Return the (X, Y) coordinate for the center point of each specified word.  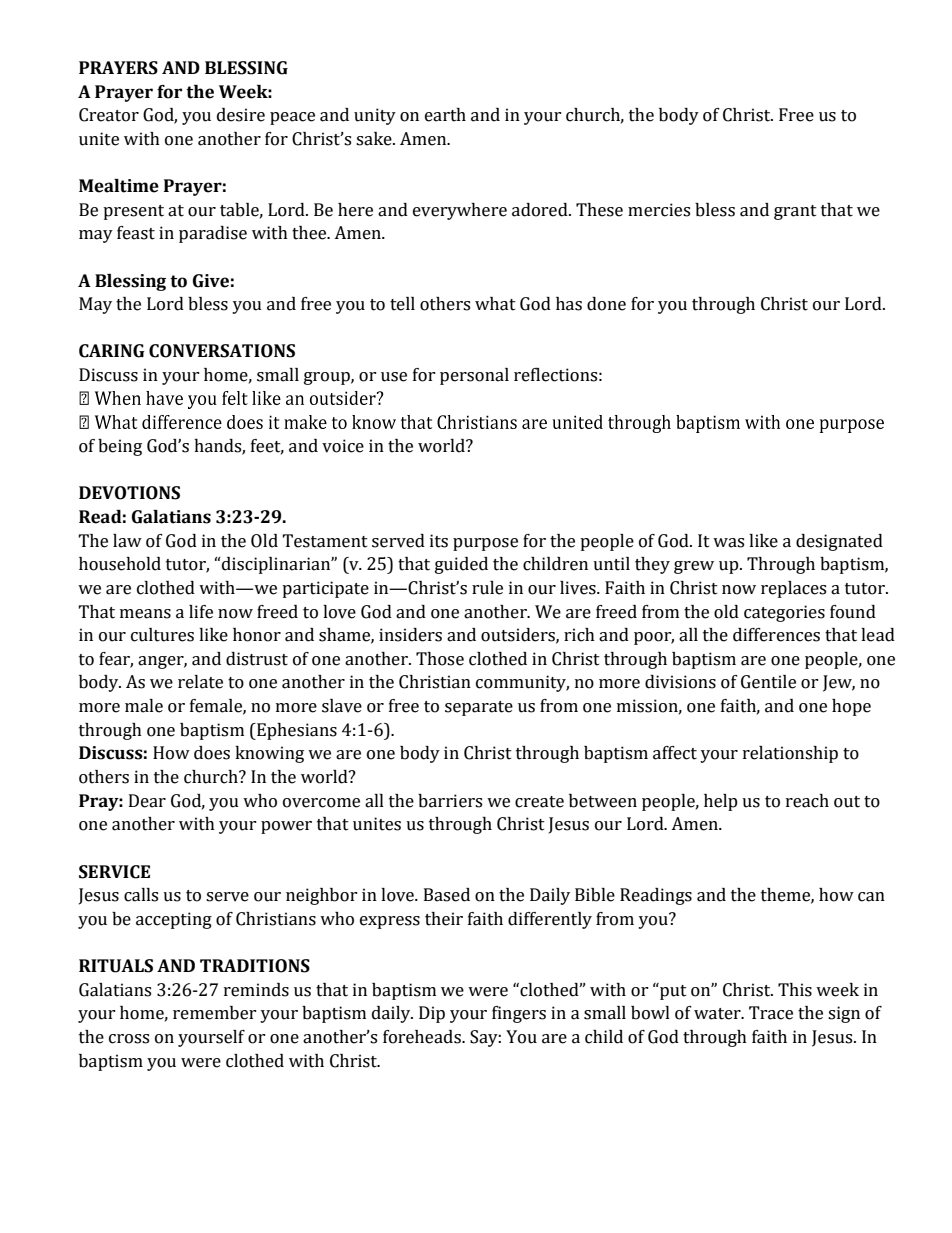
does (212, 753)
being (120, 447)
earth (445, 115)
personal (474, 376)
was (728, 543)
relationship (790, 754)
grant (795, 212)
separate (479, 708)
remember (215, 1013)
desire (241, 115)
